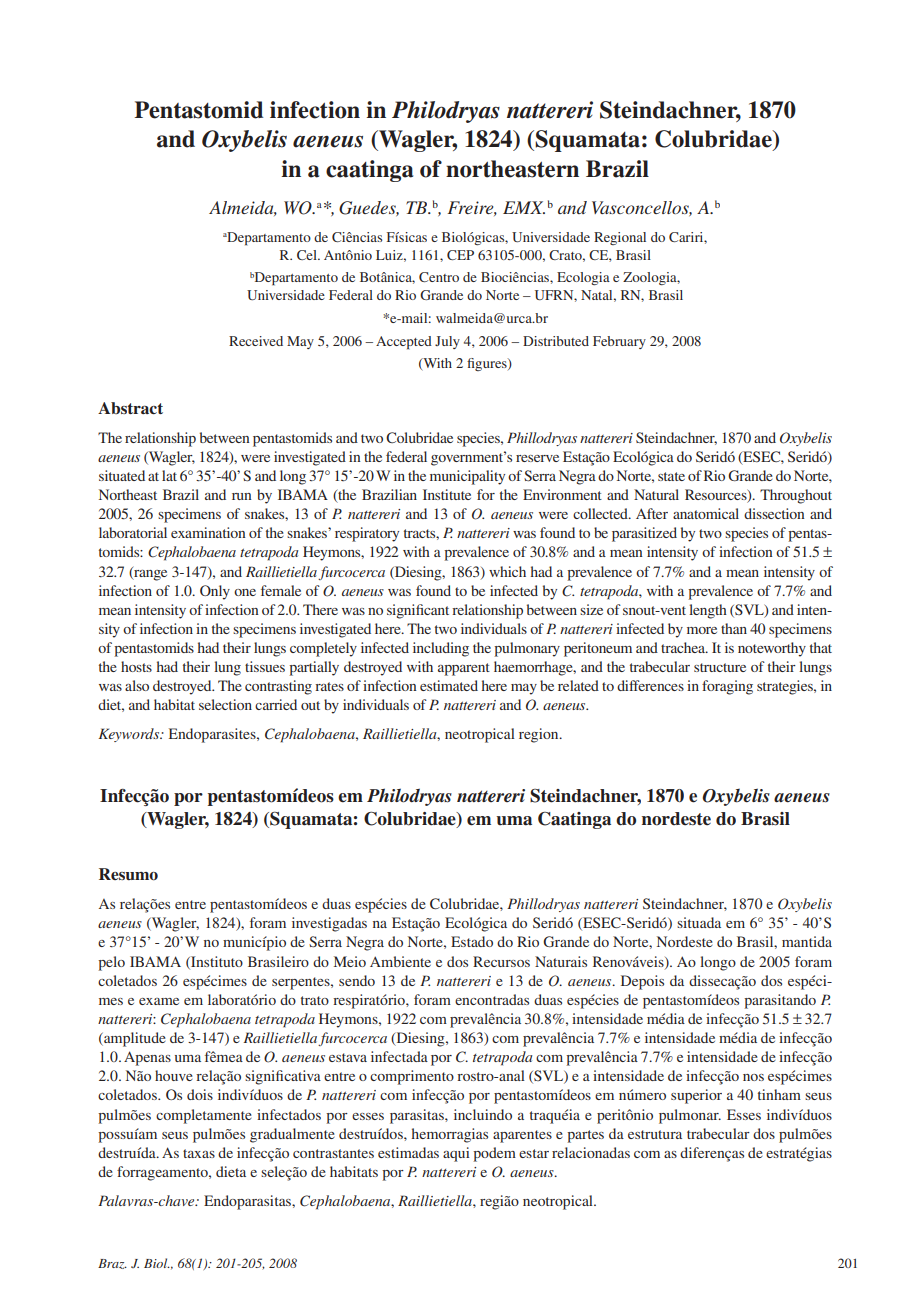  I want to click on Received, so click(256, 341).
